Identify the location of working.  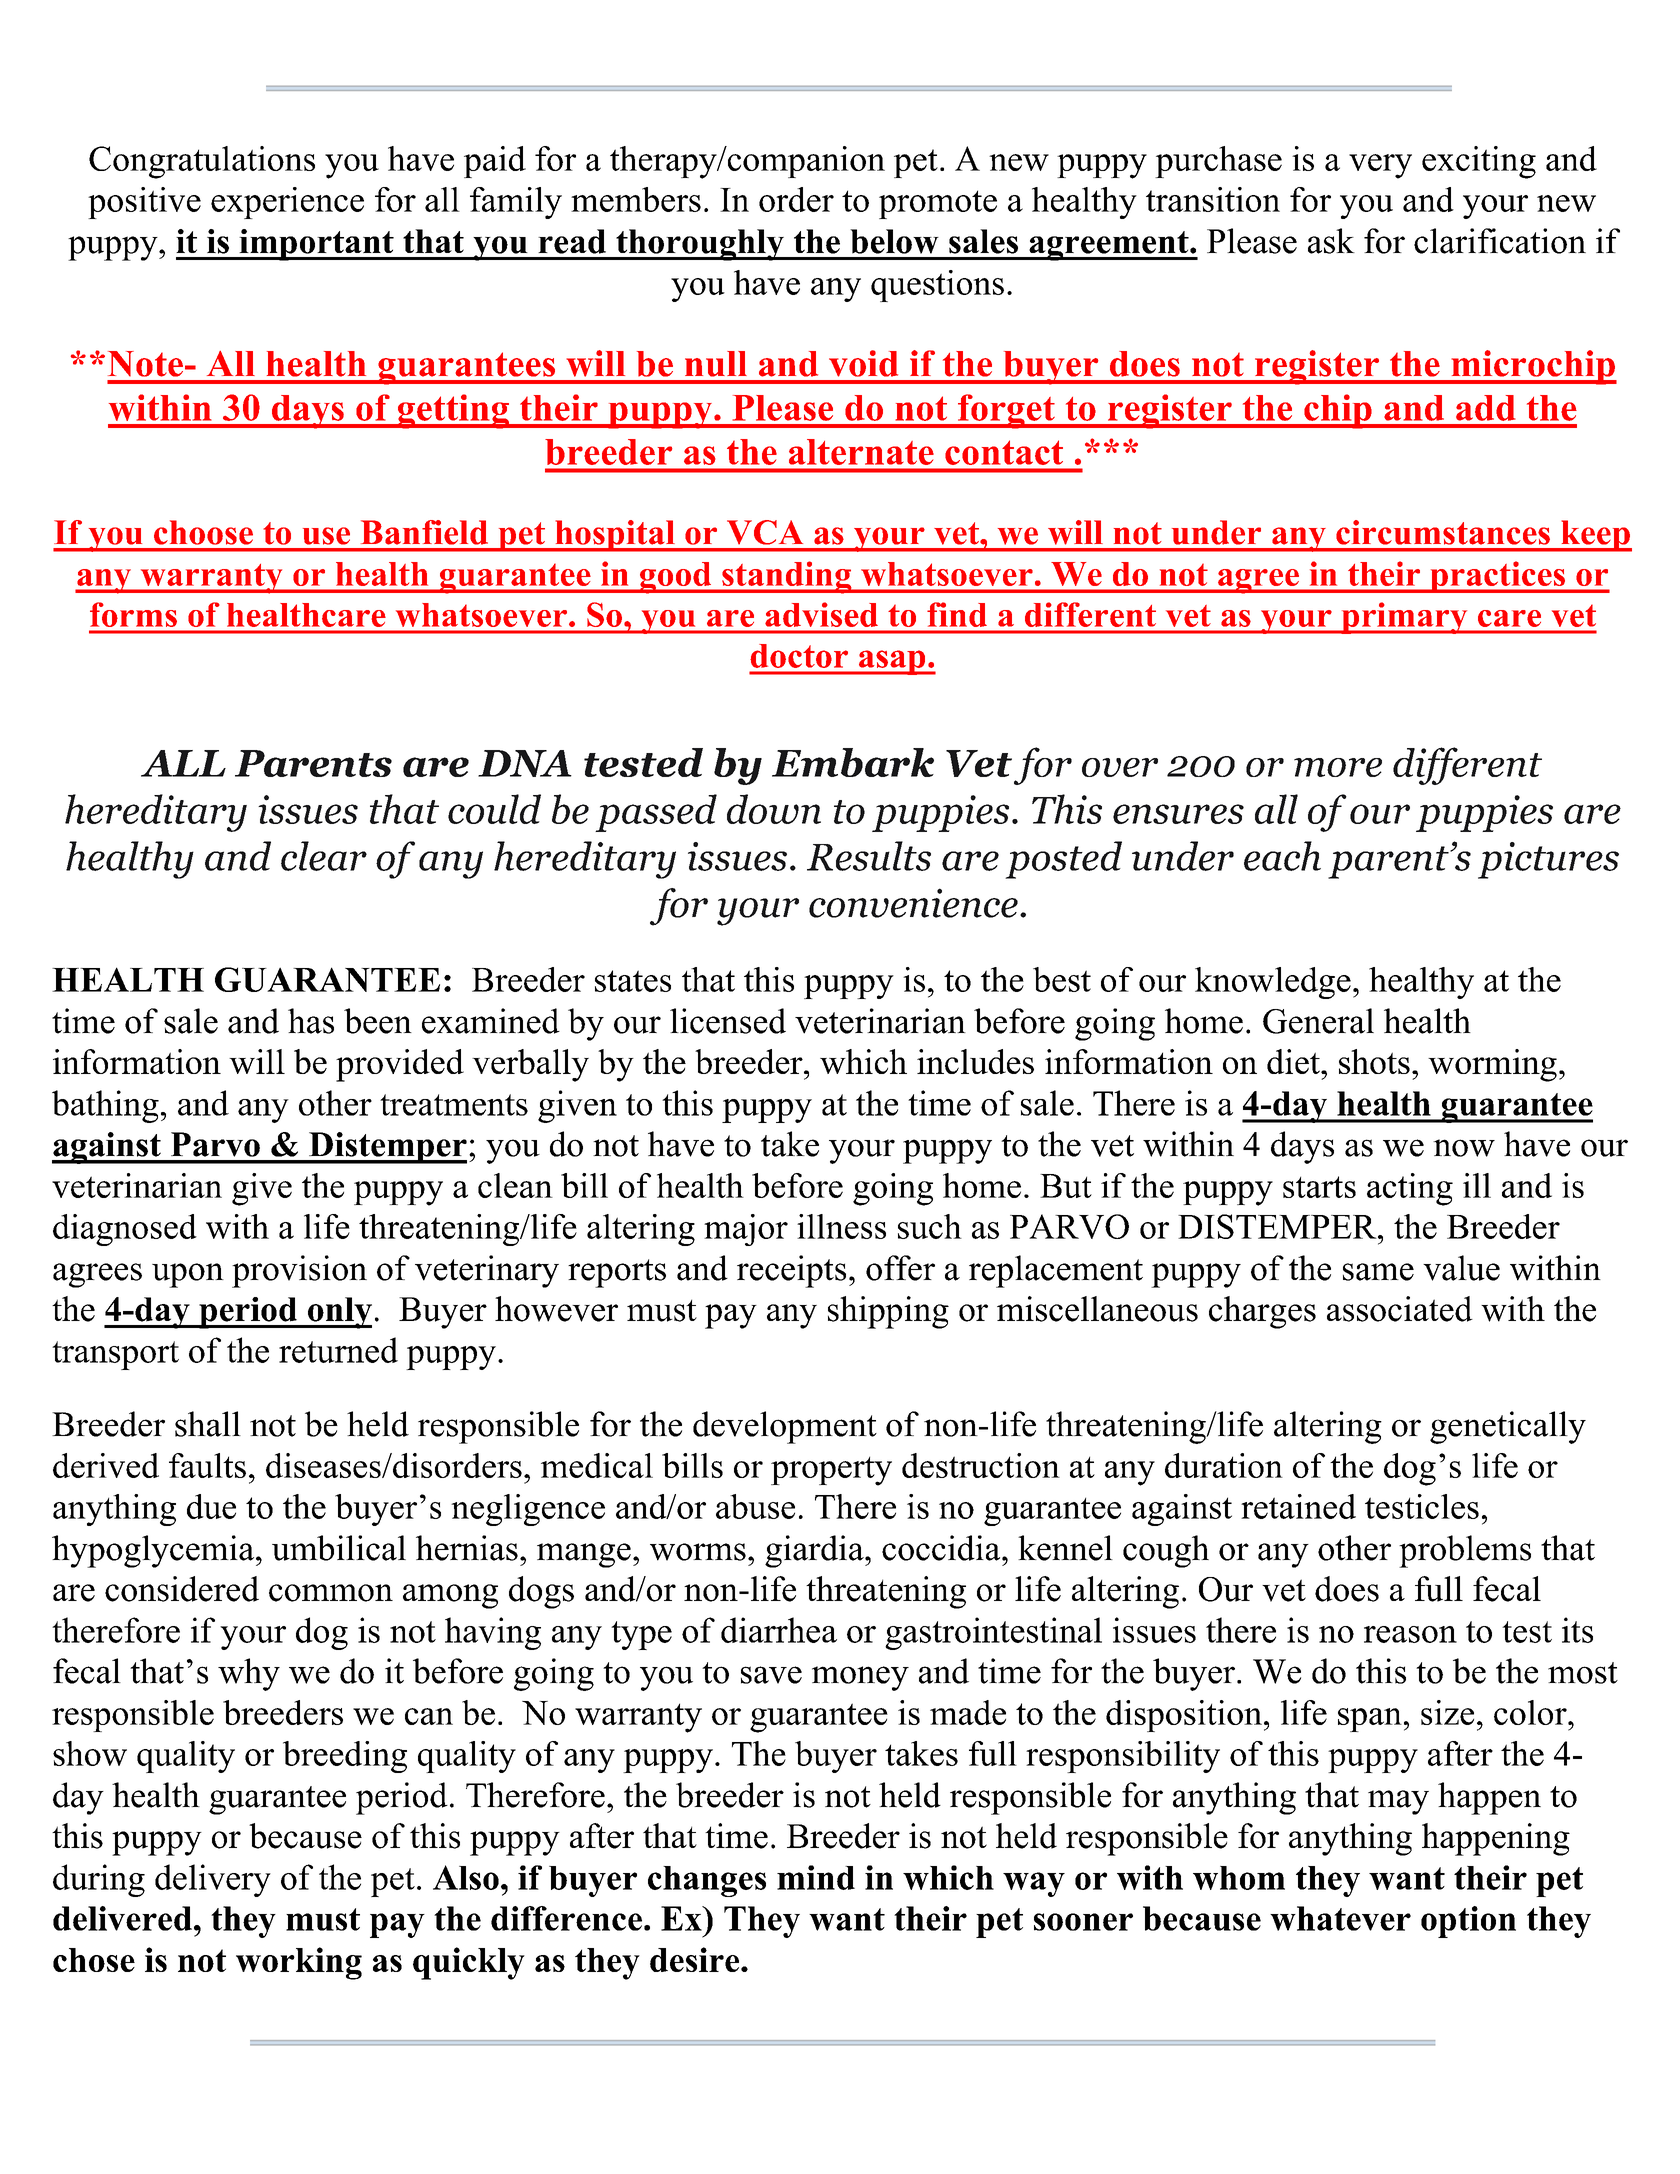
(299, 1963).
